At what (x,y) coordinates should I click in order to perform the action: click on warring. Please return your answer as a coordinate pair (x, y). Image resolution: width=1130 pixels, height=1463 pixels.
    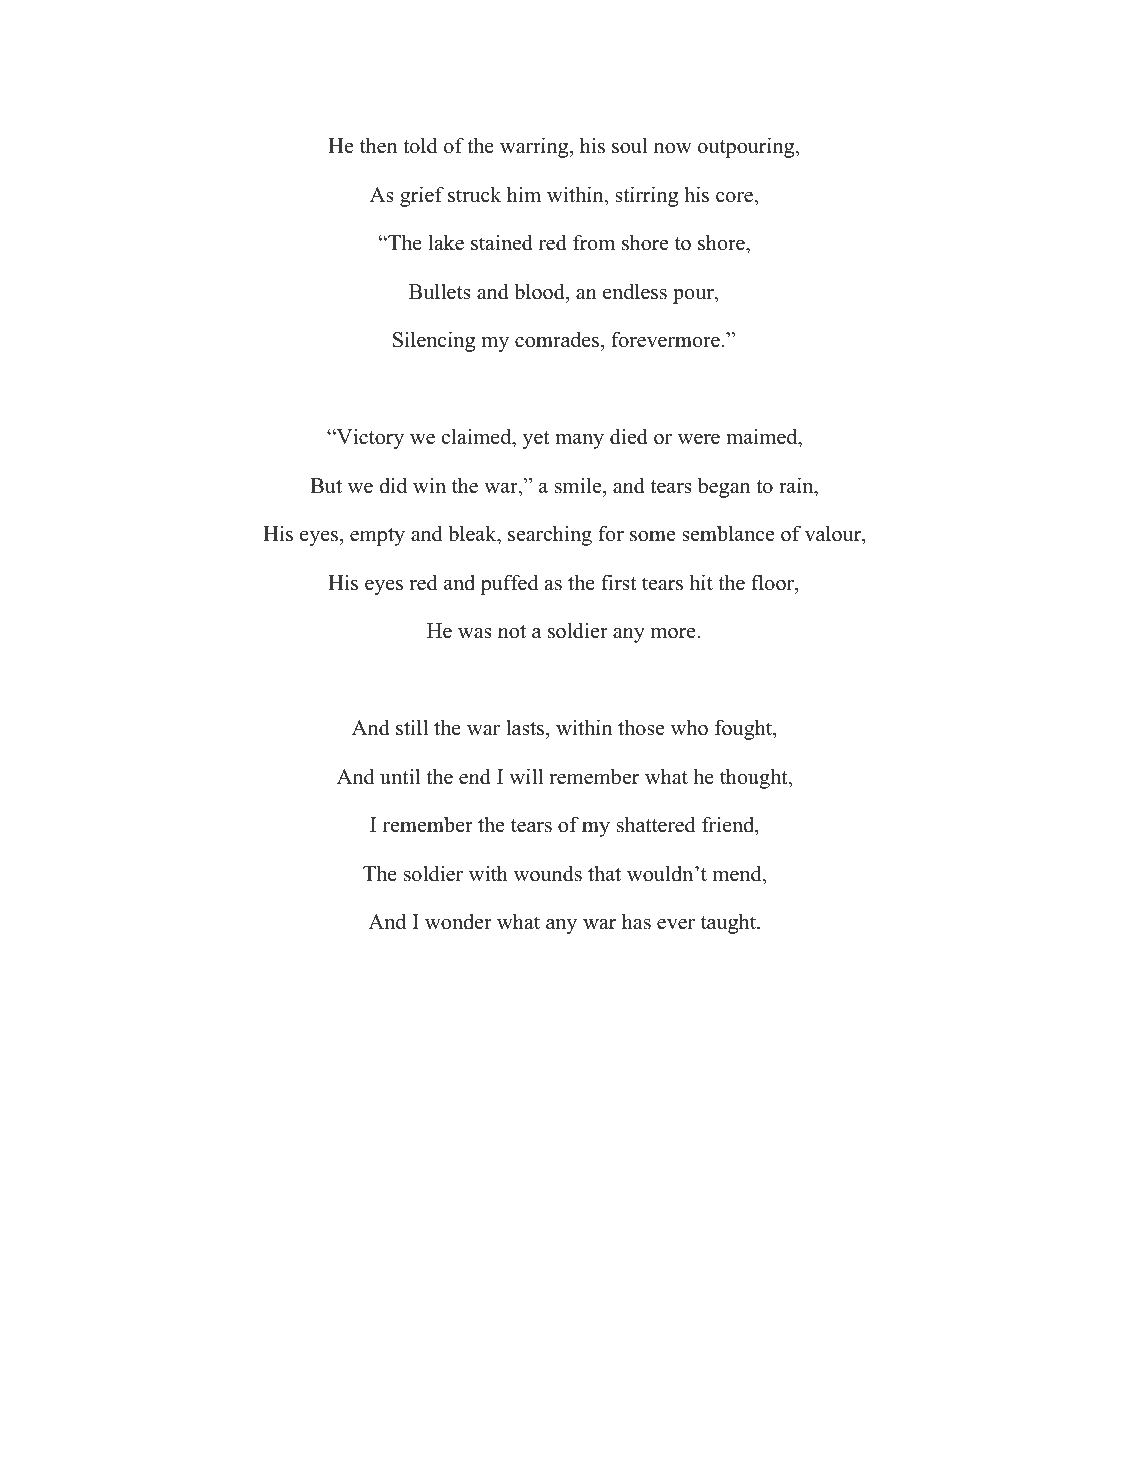
    Looking at the image, I should click on (535, 147).
